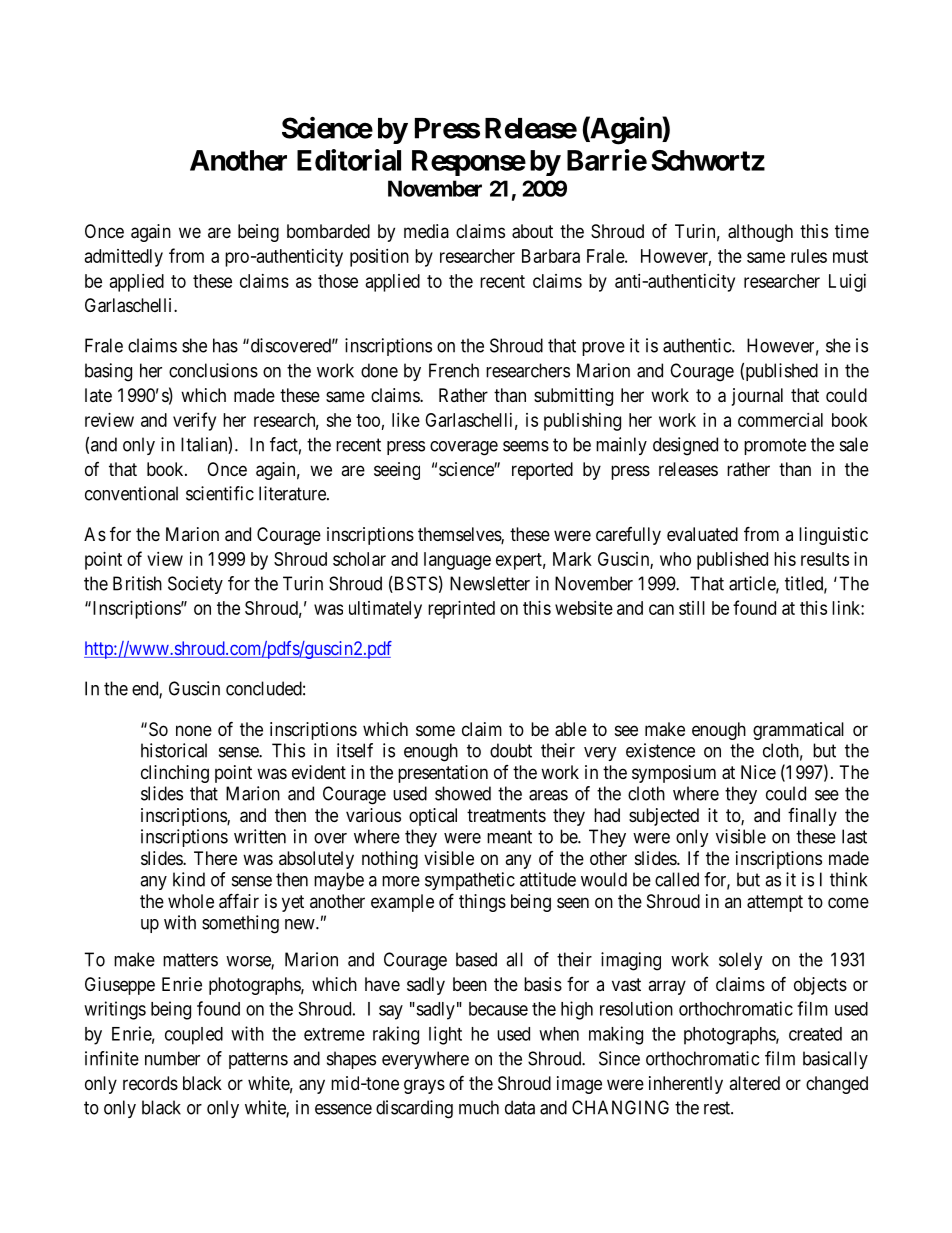 This screenshot has width=952, height=1233. What do you see at coordinates (191, 901) in the screenshot?
I see `whole` at bounding box center [191, 901].
